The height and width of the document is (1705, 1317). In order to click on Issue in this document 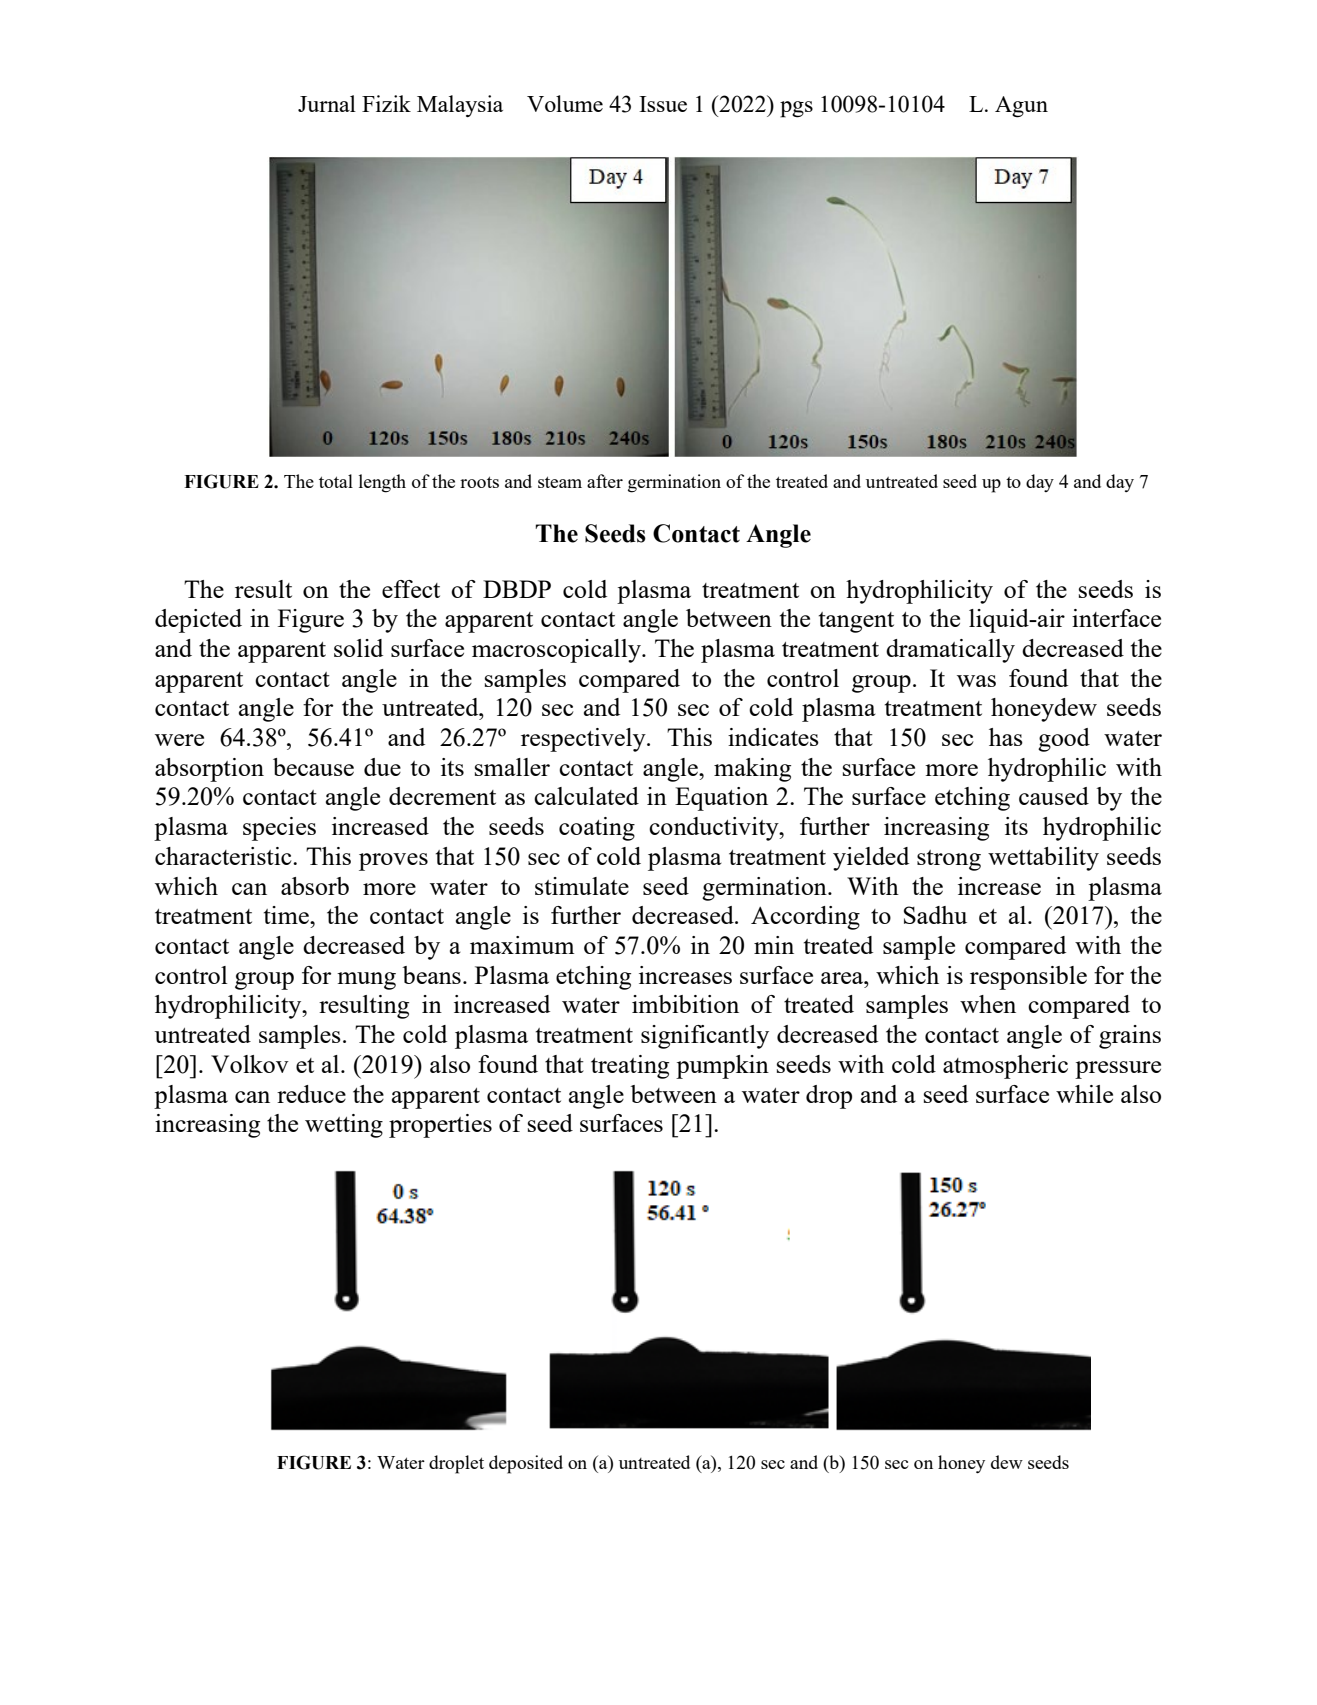, I will do `click(663, 104)`.
